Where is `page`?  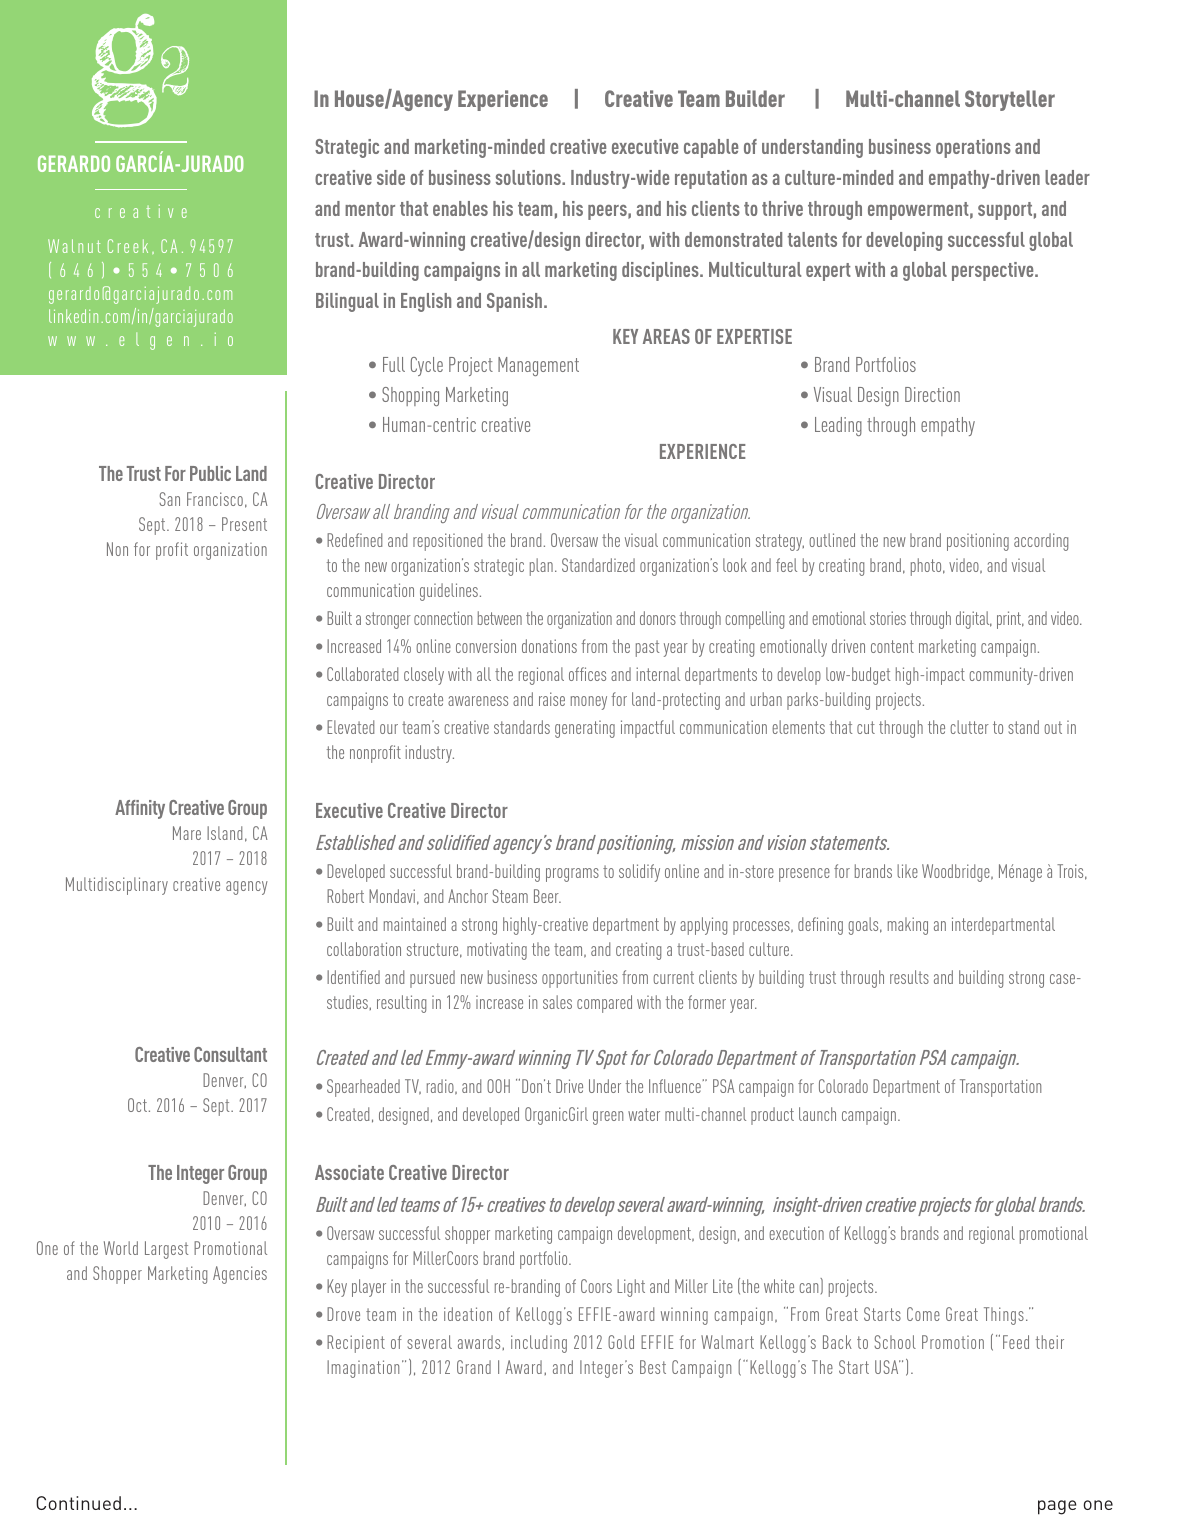
page is located at coordinates (1057, 1507).
